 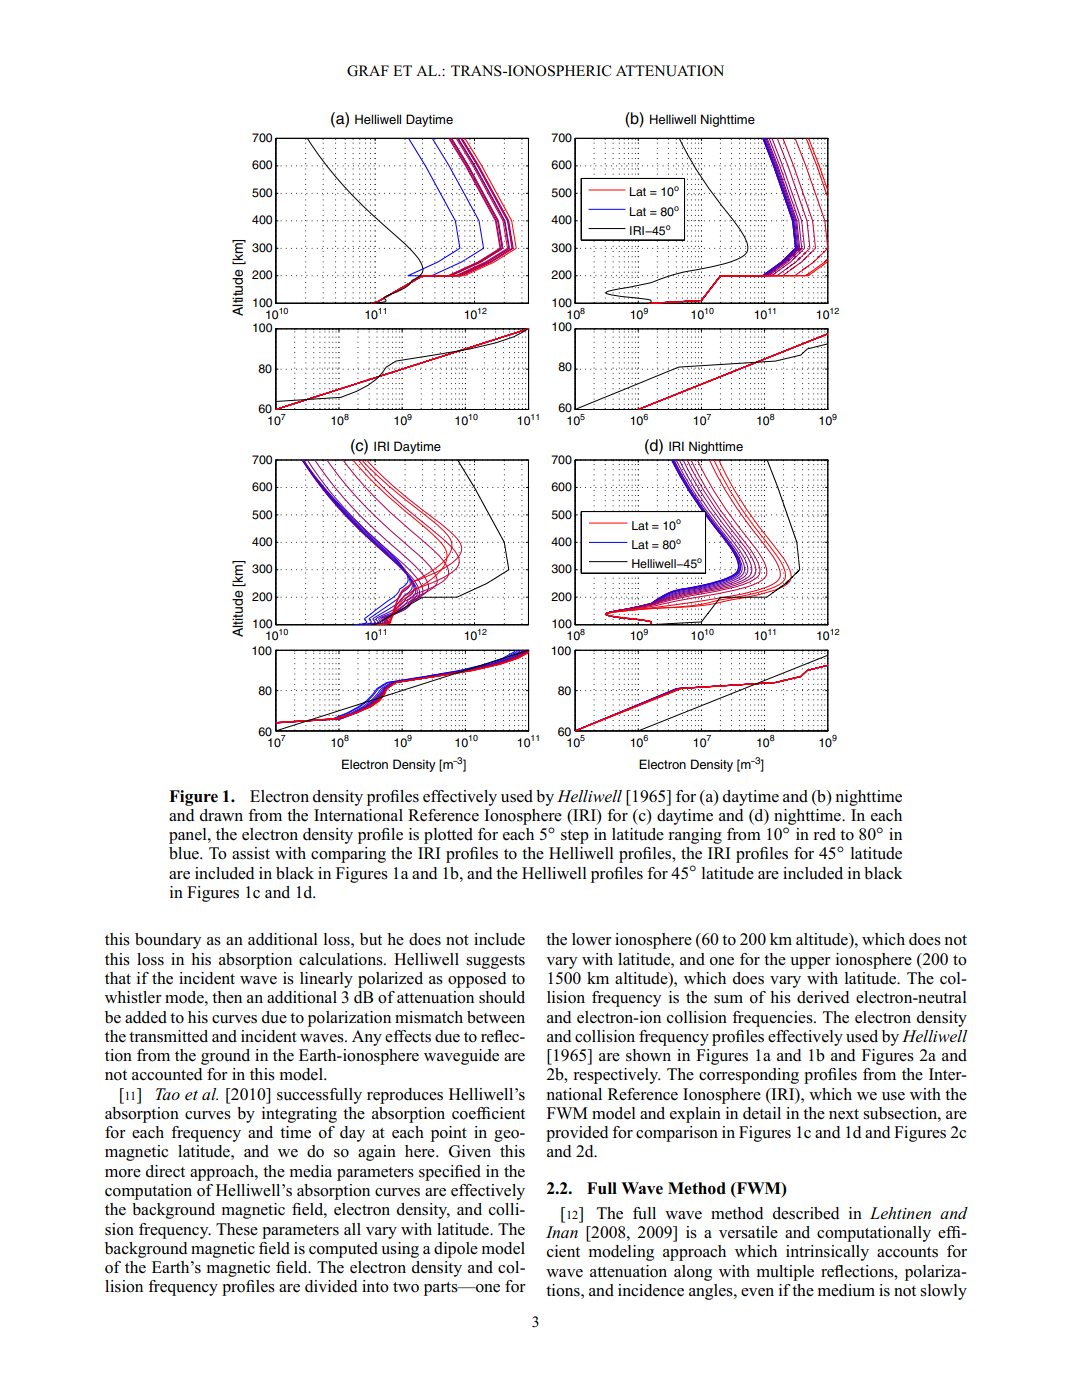 I want to click on drawn, so click(x=221, y=815).
